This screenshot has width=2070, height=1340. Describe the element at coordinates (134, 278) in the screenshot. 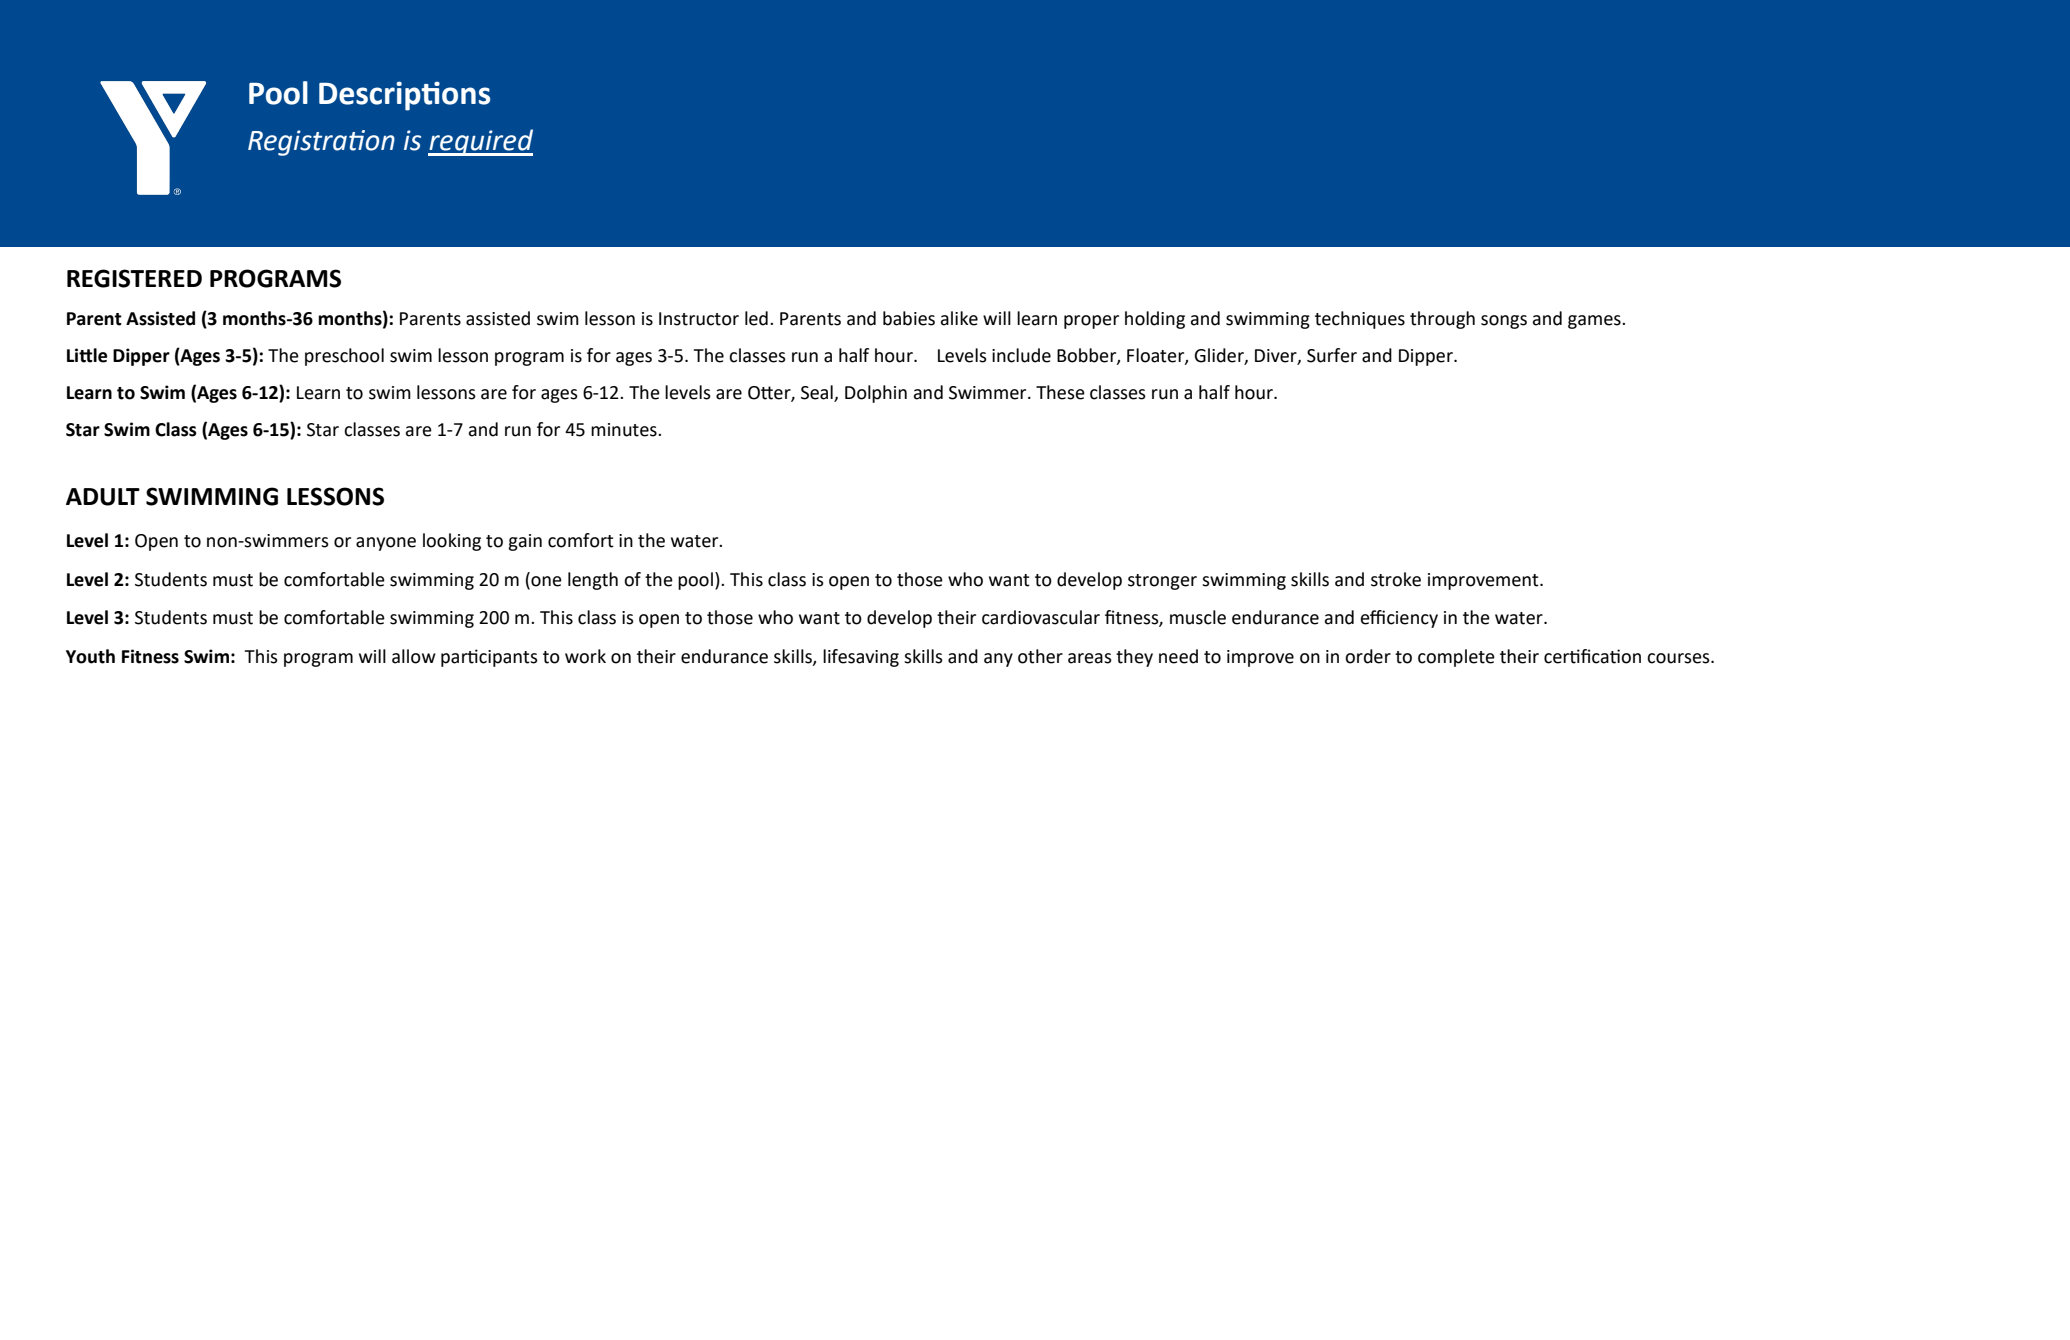

I see `REGISTERED` at that location.
